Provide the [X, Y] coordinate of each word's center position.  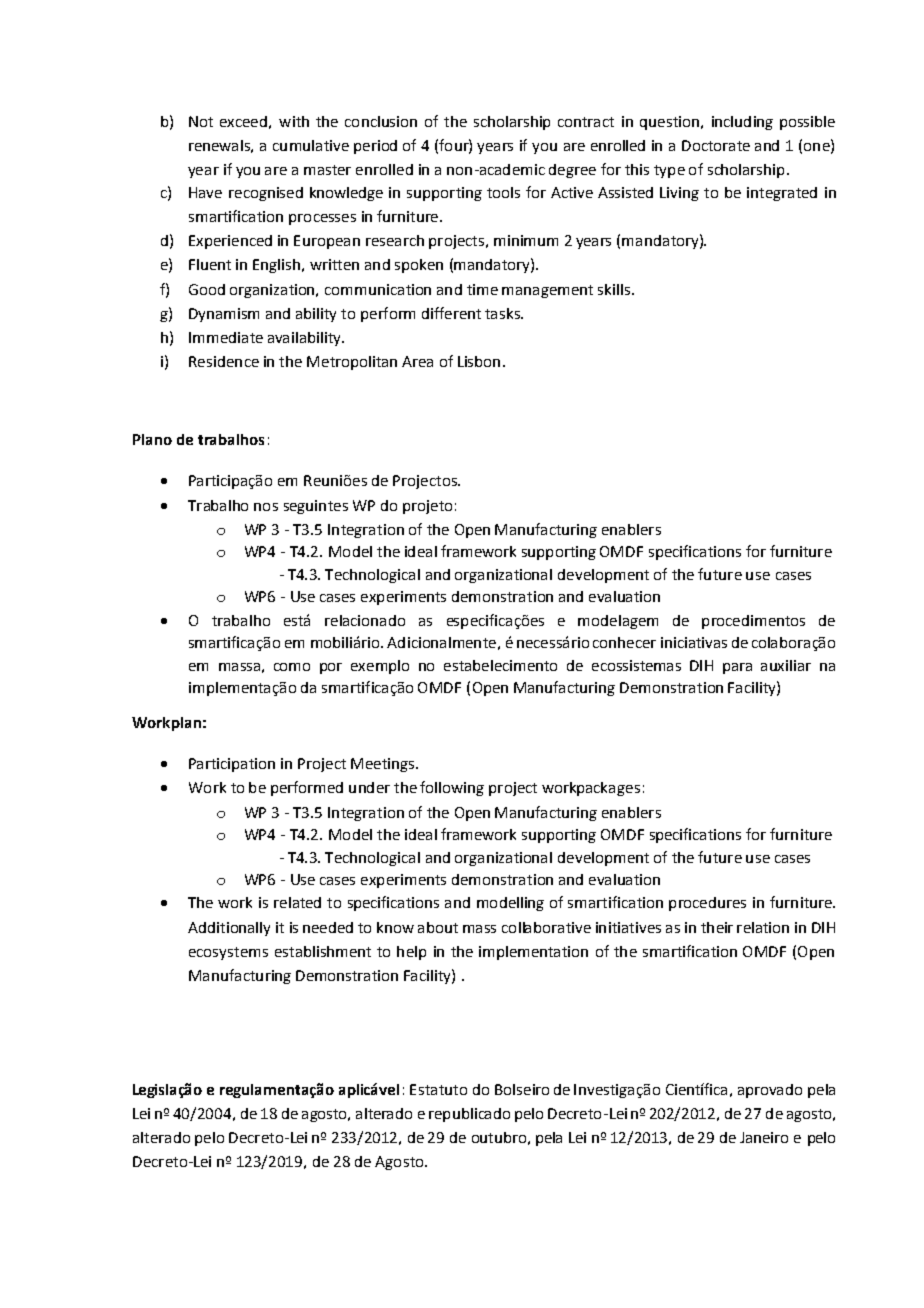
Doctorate [716, 145]
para [737, 668]
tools [503, 192]
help [411, 953]
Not [201, 121]
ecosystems [228, 953]
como [292, 667]
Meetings [382, 765]
